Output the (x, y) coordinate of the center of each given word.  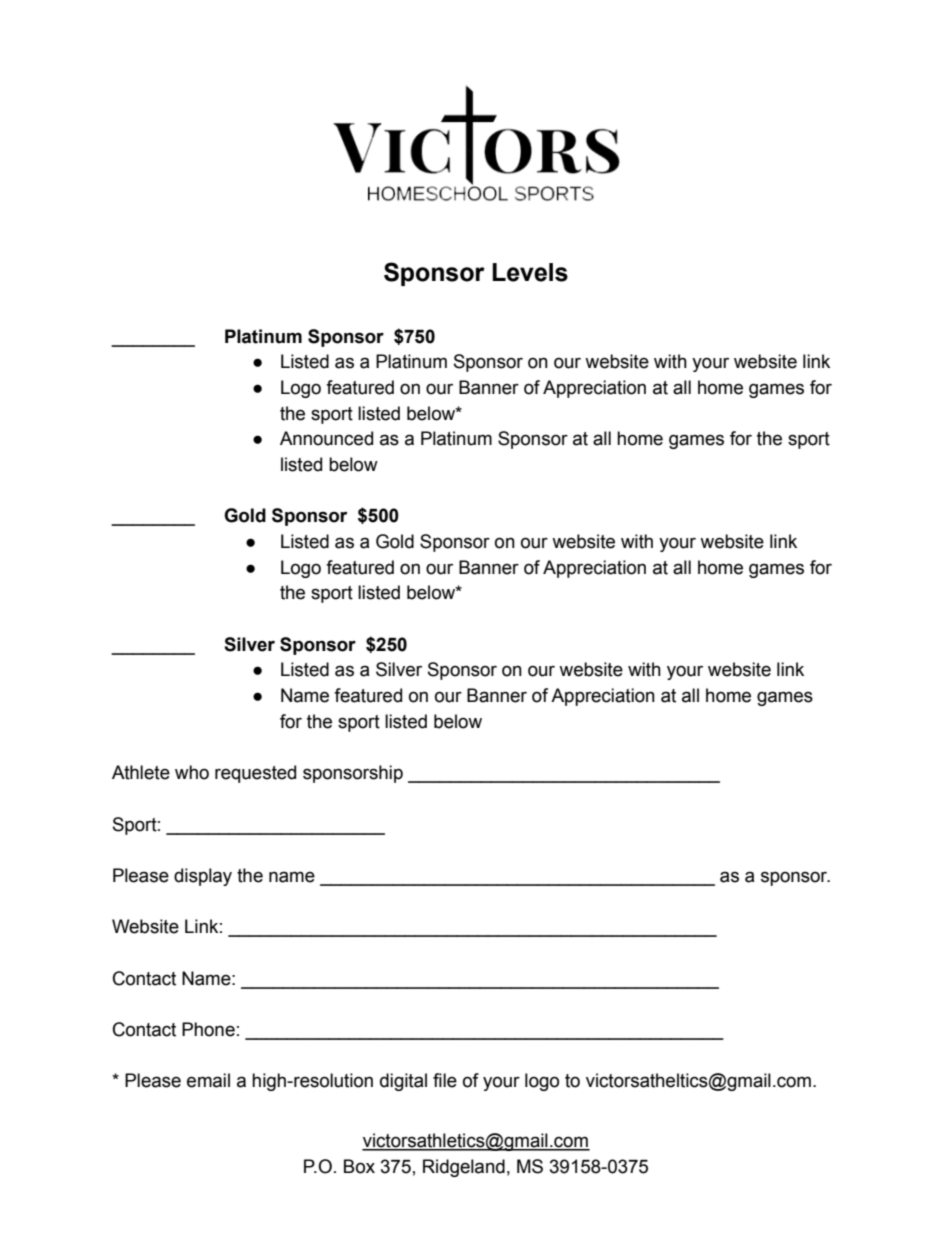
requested (255, 774)
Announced (326, 438)
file (445, 1080)
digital (403, 1082)
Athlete (141, 772)
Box (359, 1166)
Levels (530, 272)
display (203, 877)
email (208, 1080)
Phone (208, 1029)
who (192, 772)
